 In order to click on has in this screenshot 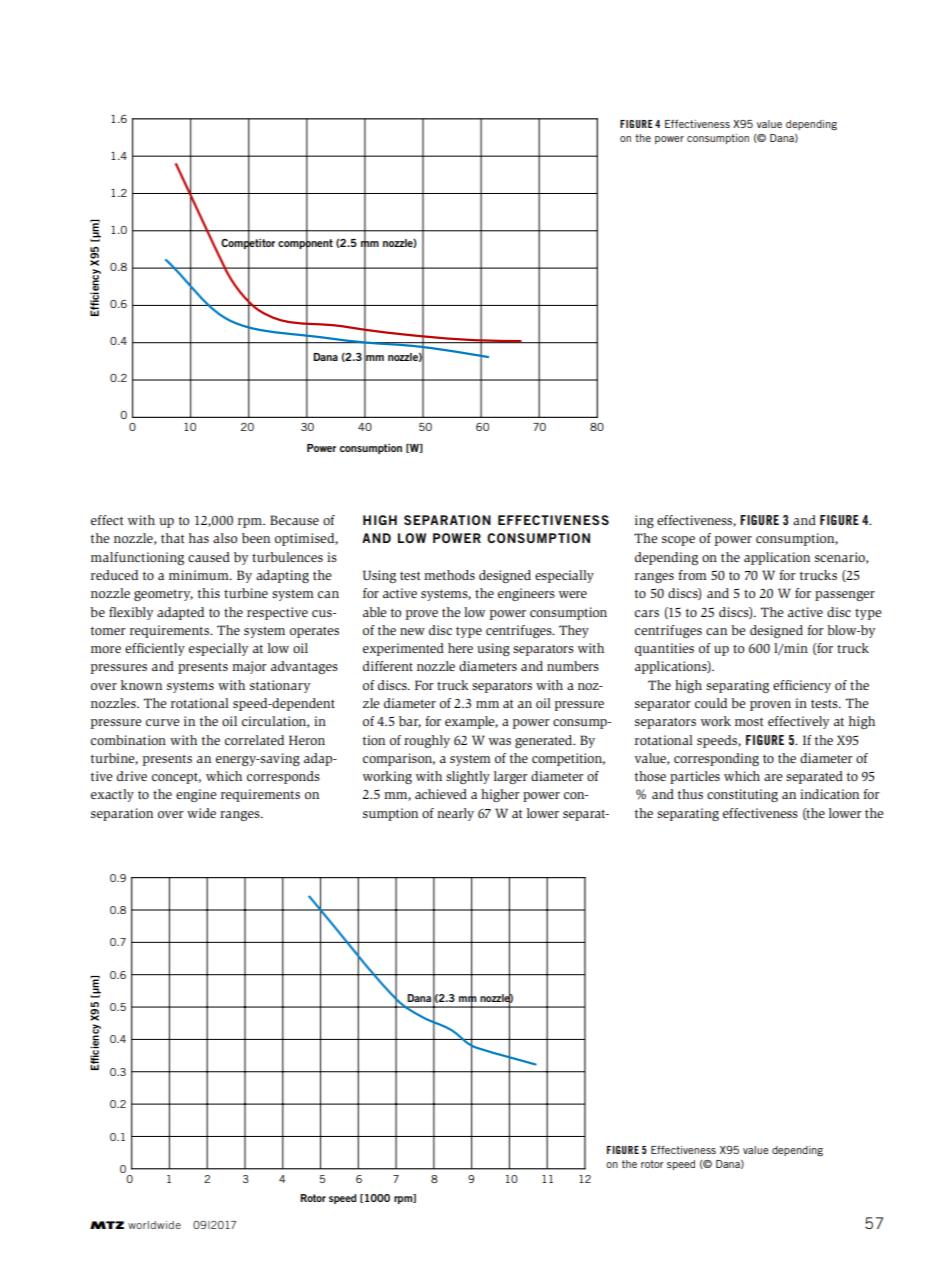, I will do `click(199, 538)`.
